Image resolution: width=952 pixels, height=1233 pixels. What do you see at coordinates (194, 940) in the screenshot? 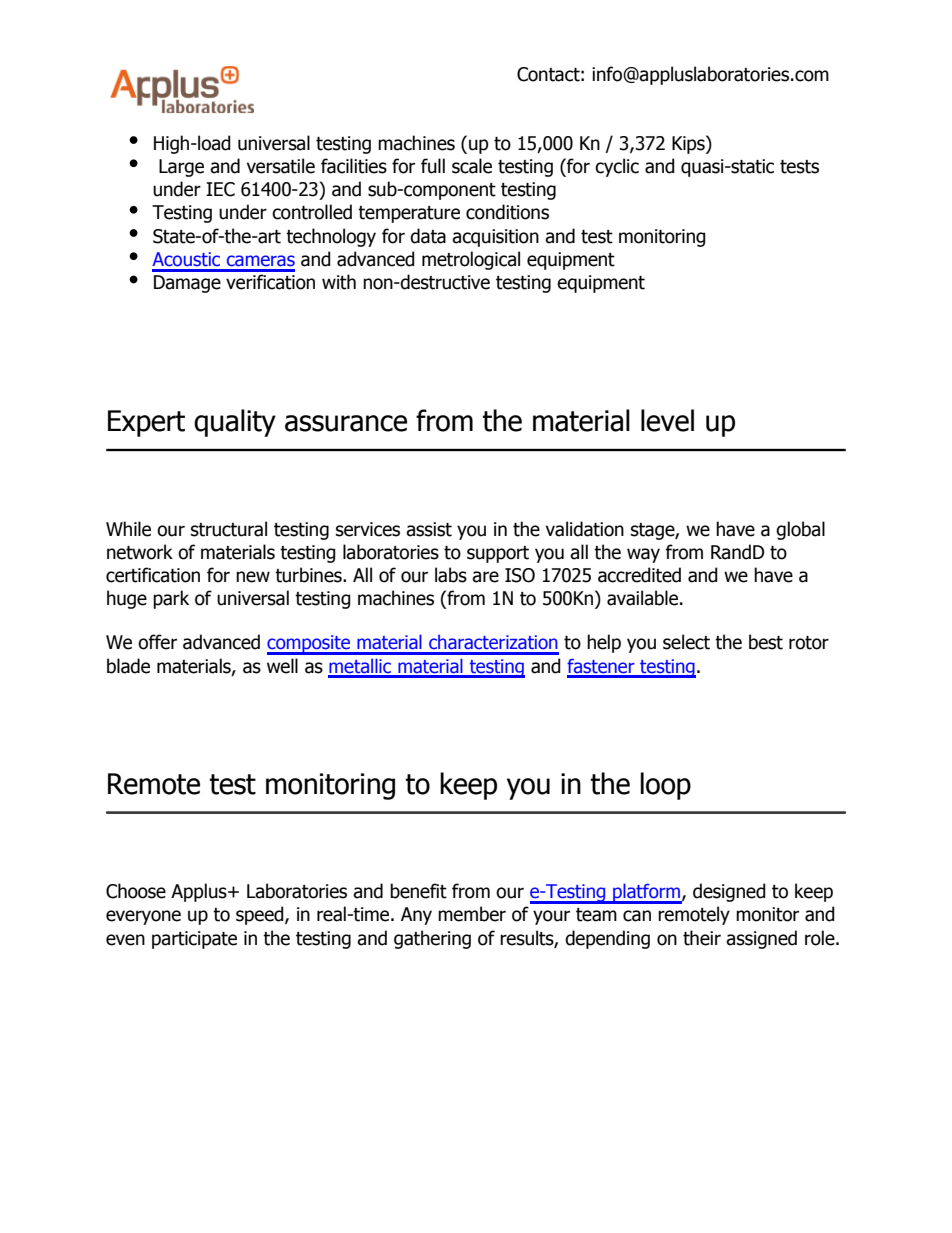
I see `participate` at bounding box center [194, 940].
